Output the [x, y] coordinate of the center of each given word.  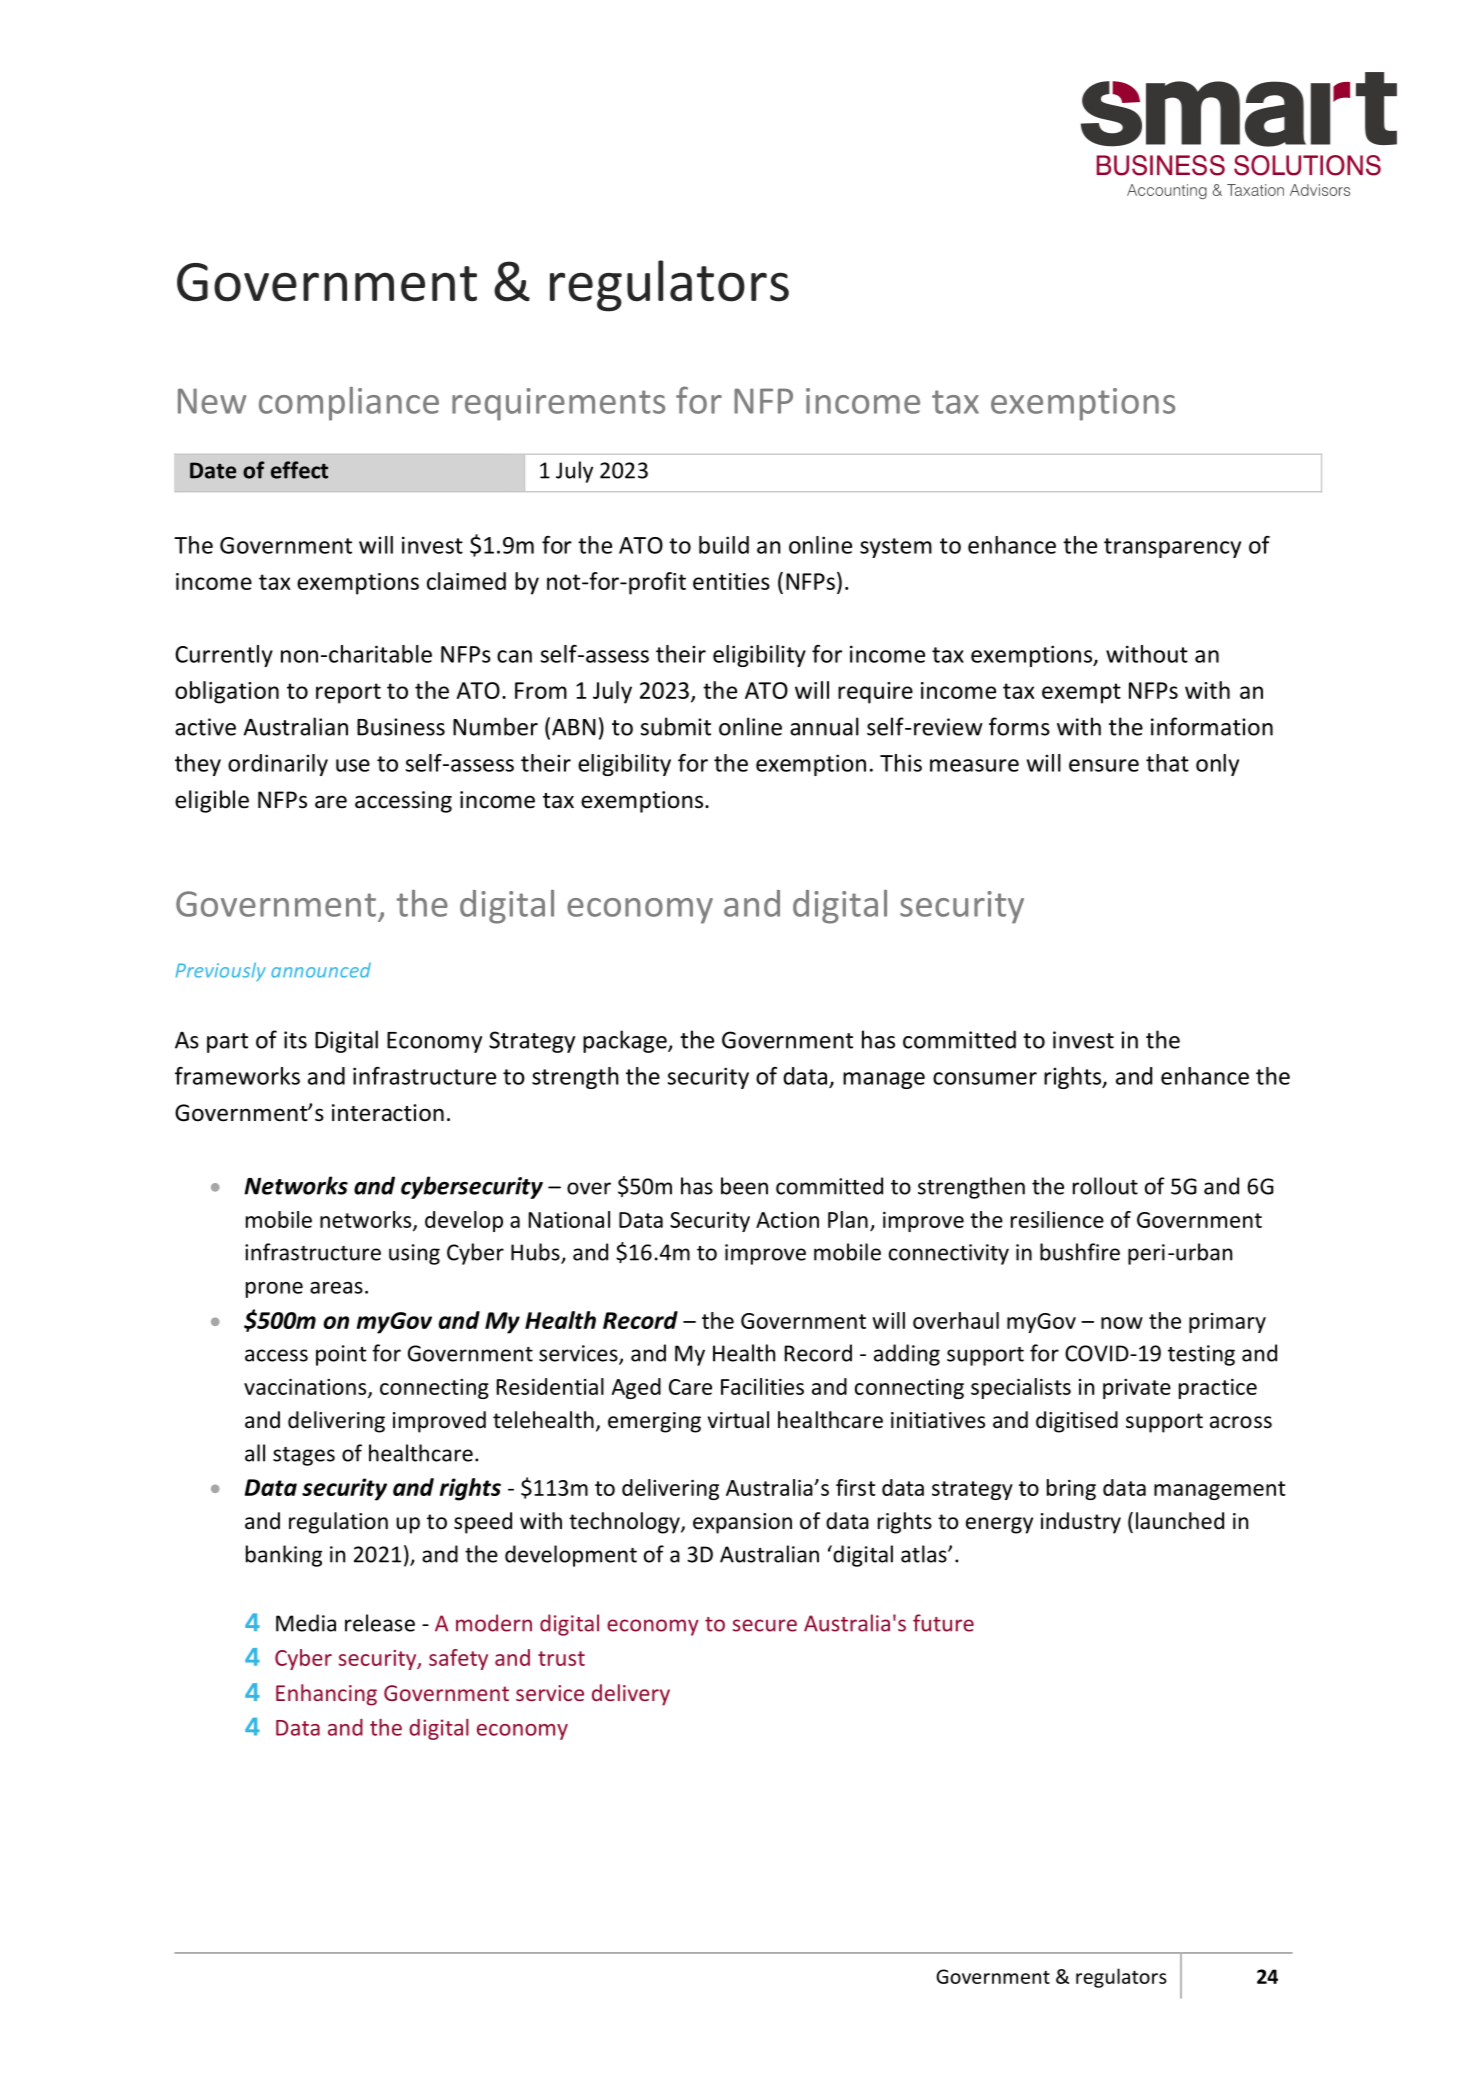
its [295, 1040]
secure [764, 1625]
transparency [1172, 548]
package [626, 1041]
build [724, 545]
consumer [985, 1078]
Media [306, 1623]
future [943, 1623]
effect [299, 470]
